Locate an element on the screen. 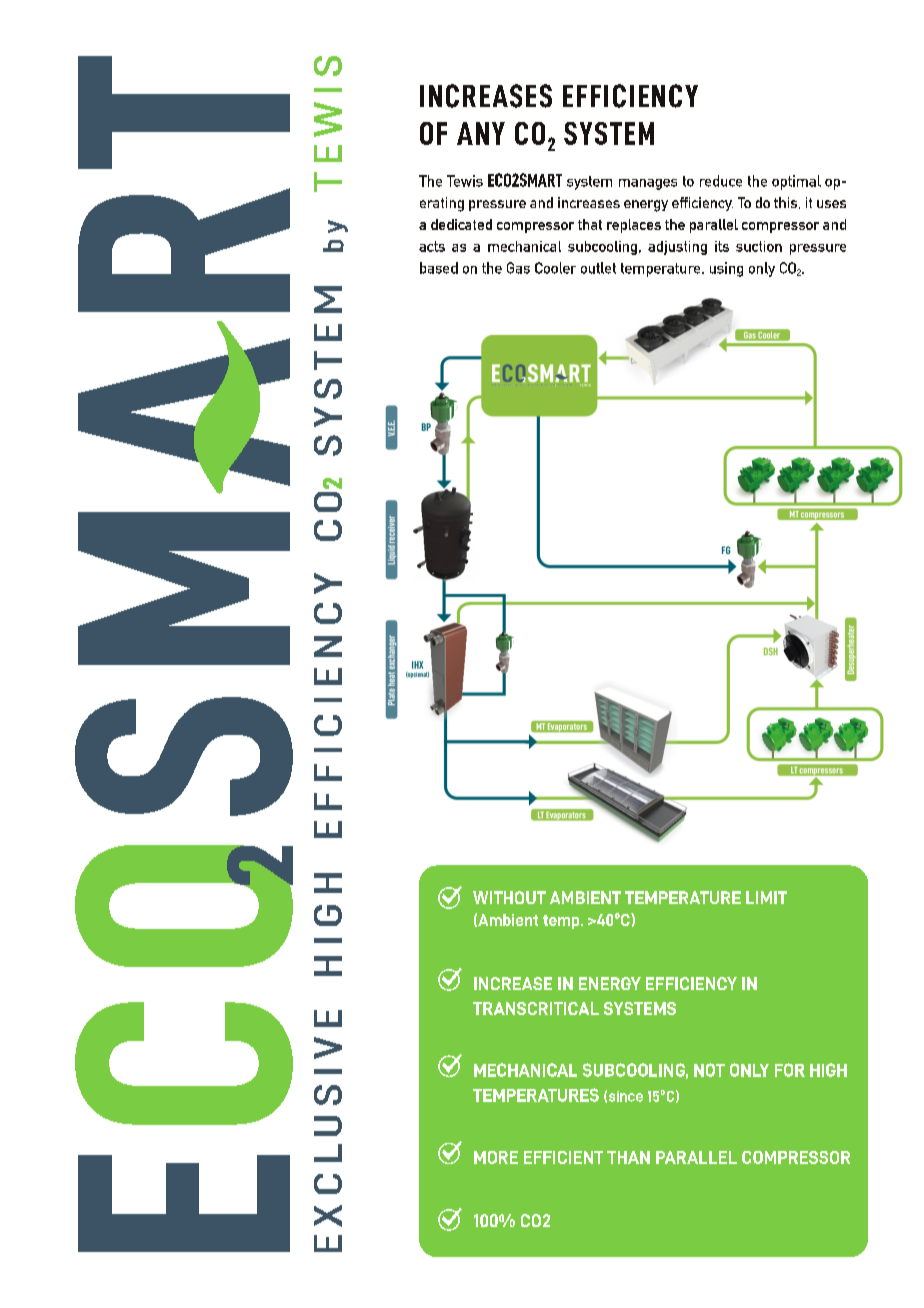  using is located at coordinates (726, 269).
